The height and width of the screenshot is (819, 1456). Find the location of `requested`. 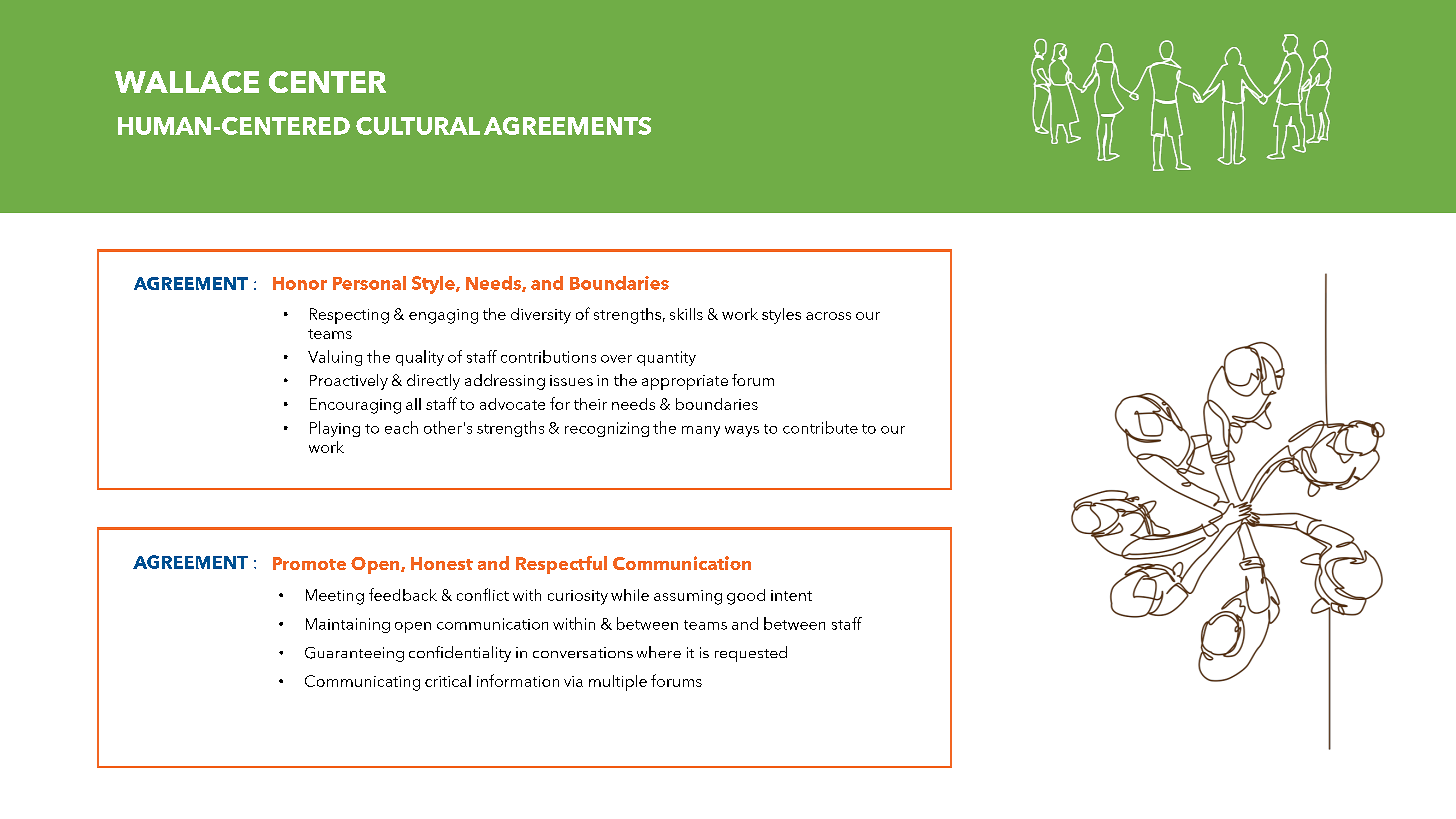

requested is located at coordinates (751, 654).
